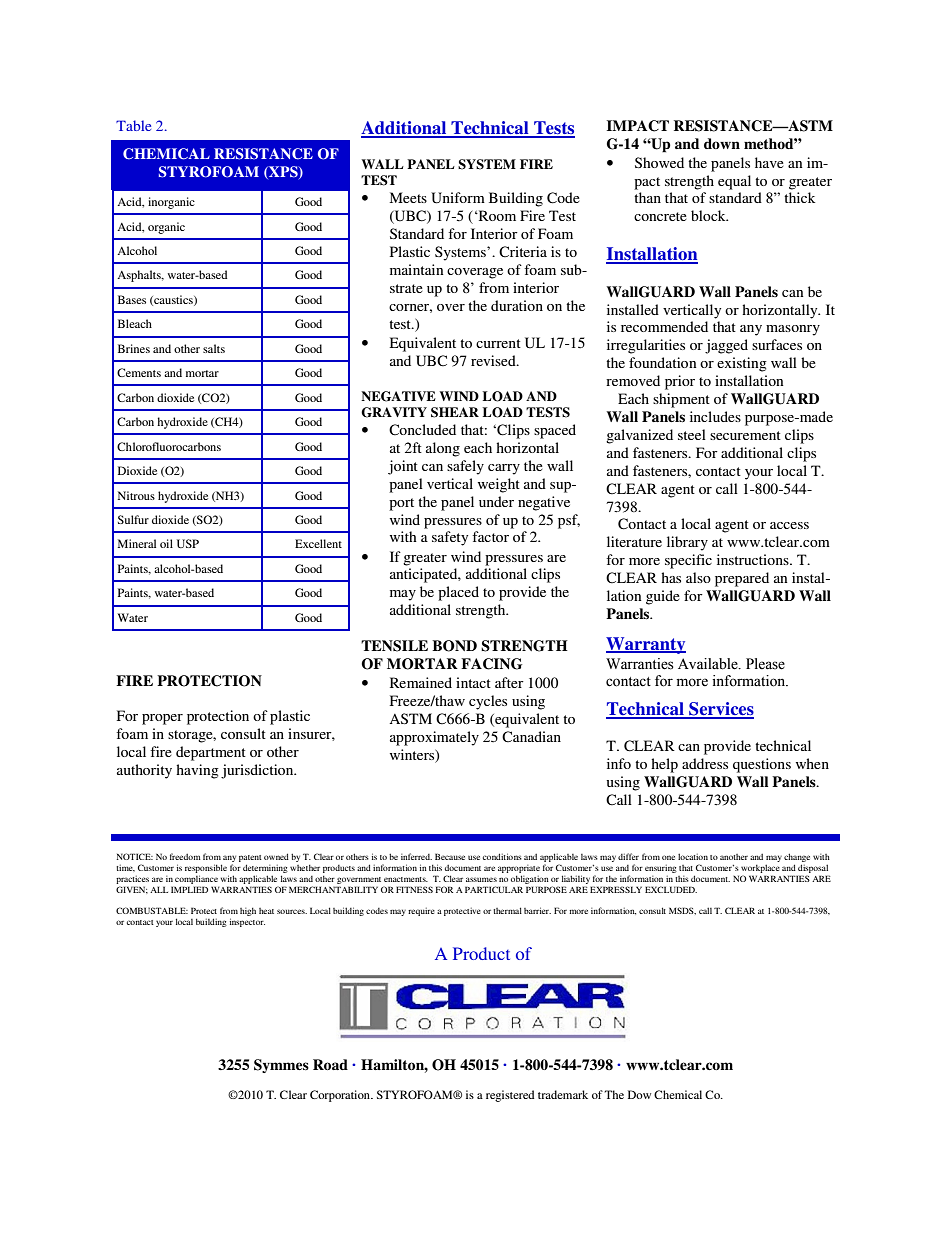 Image resolution: width=952 pixels, height=1233 pixels. I want to click on Road, so click(330, 1064).
